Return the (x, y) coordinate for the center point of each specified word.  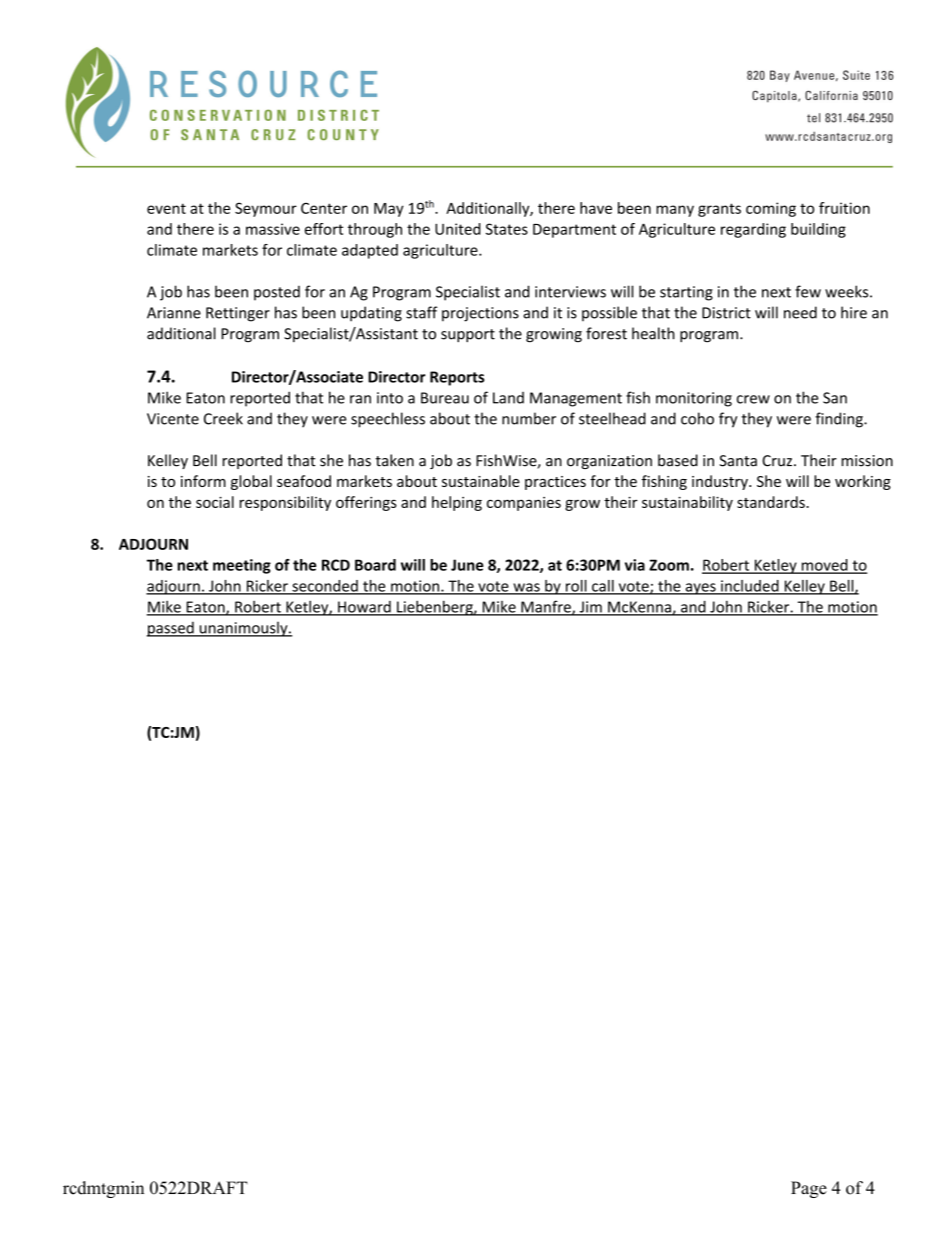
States (507, 229)
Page (809, 1189)
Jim (590, 608)
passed (171, 629)
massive (273, 229)
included (750, 587)
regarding (753, 230)
